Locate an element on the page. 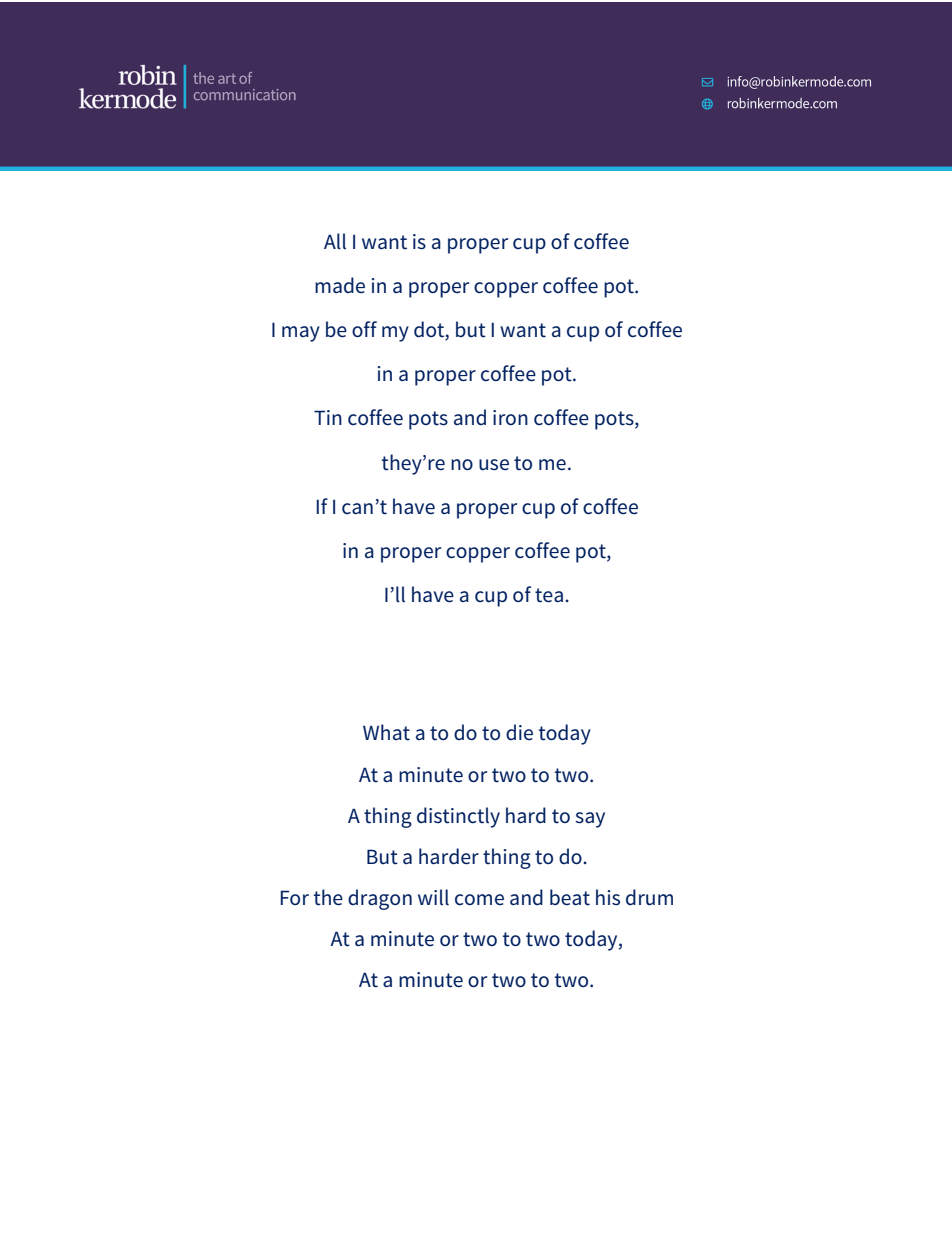  All is located at coordinates (335, 241).
